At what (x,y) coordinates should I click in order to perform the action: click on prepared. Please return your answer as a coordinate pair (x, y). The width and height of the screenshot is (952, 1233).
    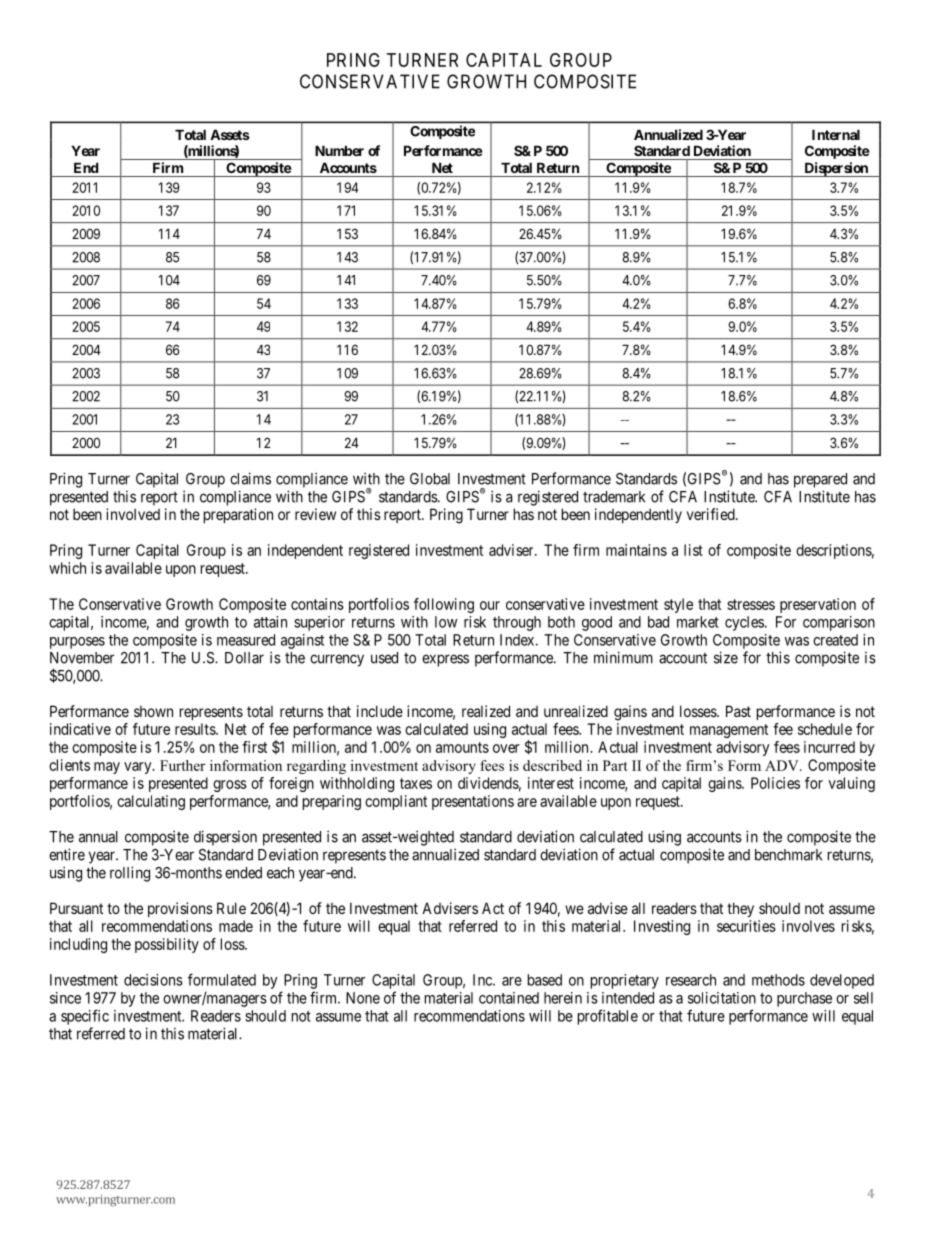
    Looking at the image, I should click on (820, 480).
